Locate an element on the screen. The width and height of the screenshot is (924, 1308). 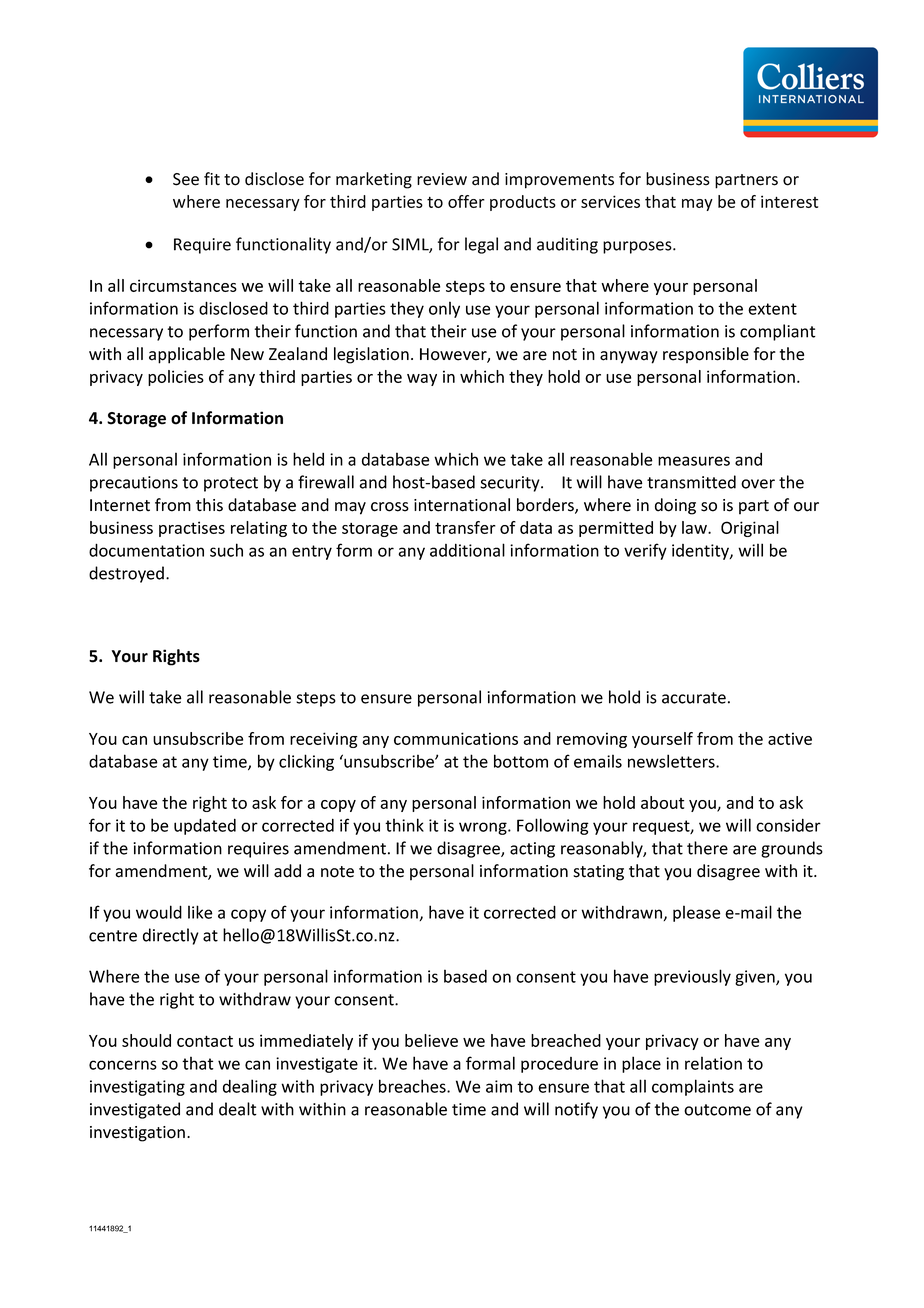
offer is located at coordinates (466, 201).
